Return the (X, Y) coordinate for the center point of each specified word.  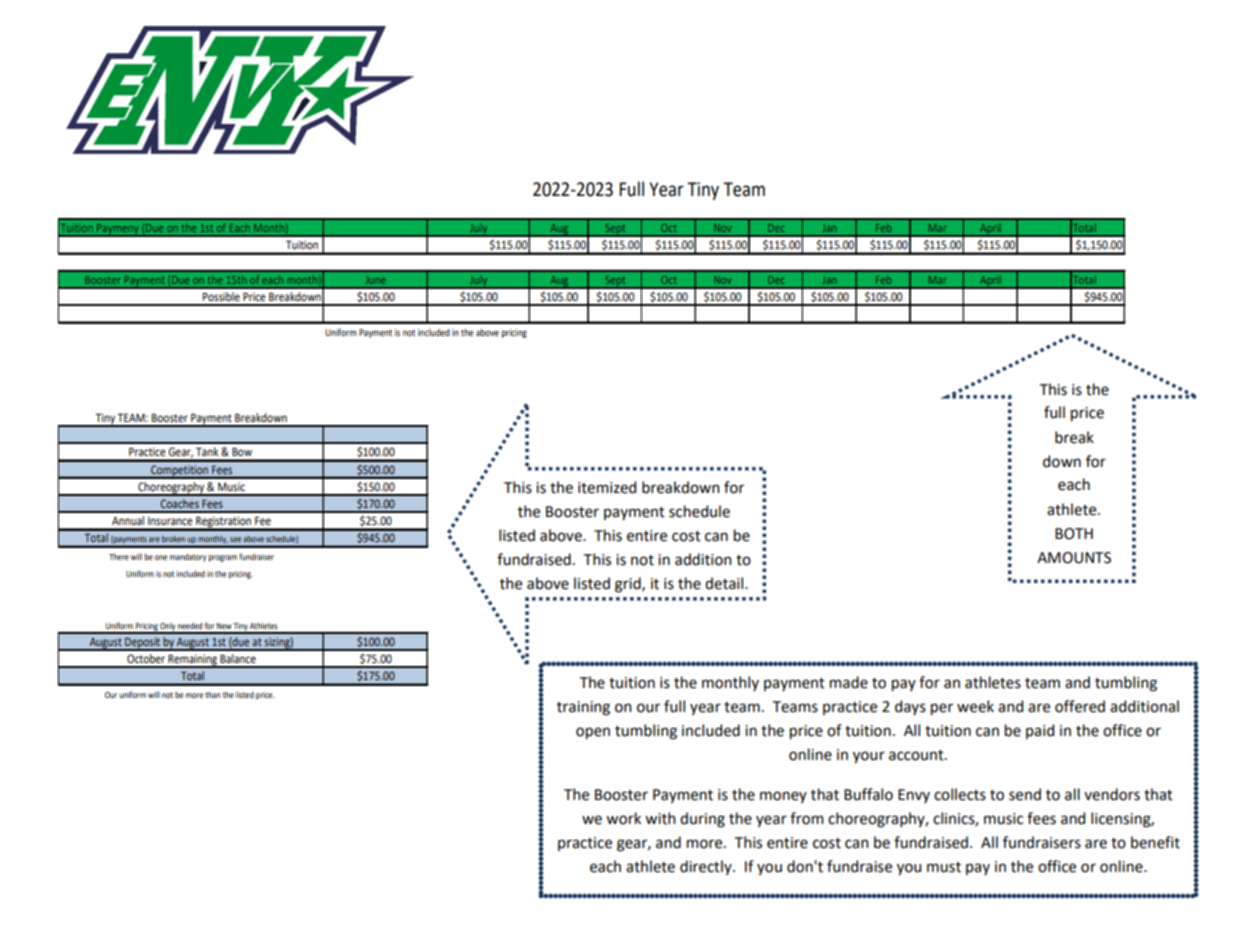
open (593, 733)
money (783, 797)
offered (1080, 706)
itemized (607, 487)
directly (707, 867)
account (917, 755)
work (623, 818)
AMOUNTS (1074, 558)
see (235, 539)
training (583, 708)
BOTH (1074, 534)
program (223, 558)
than (213, 695)
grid (629, 585)
